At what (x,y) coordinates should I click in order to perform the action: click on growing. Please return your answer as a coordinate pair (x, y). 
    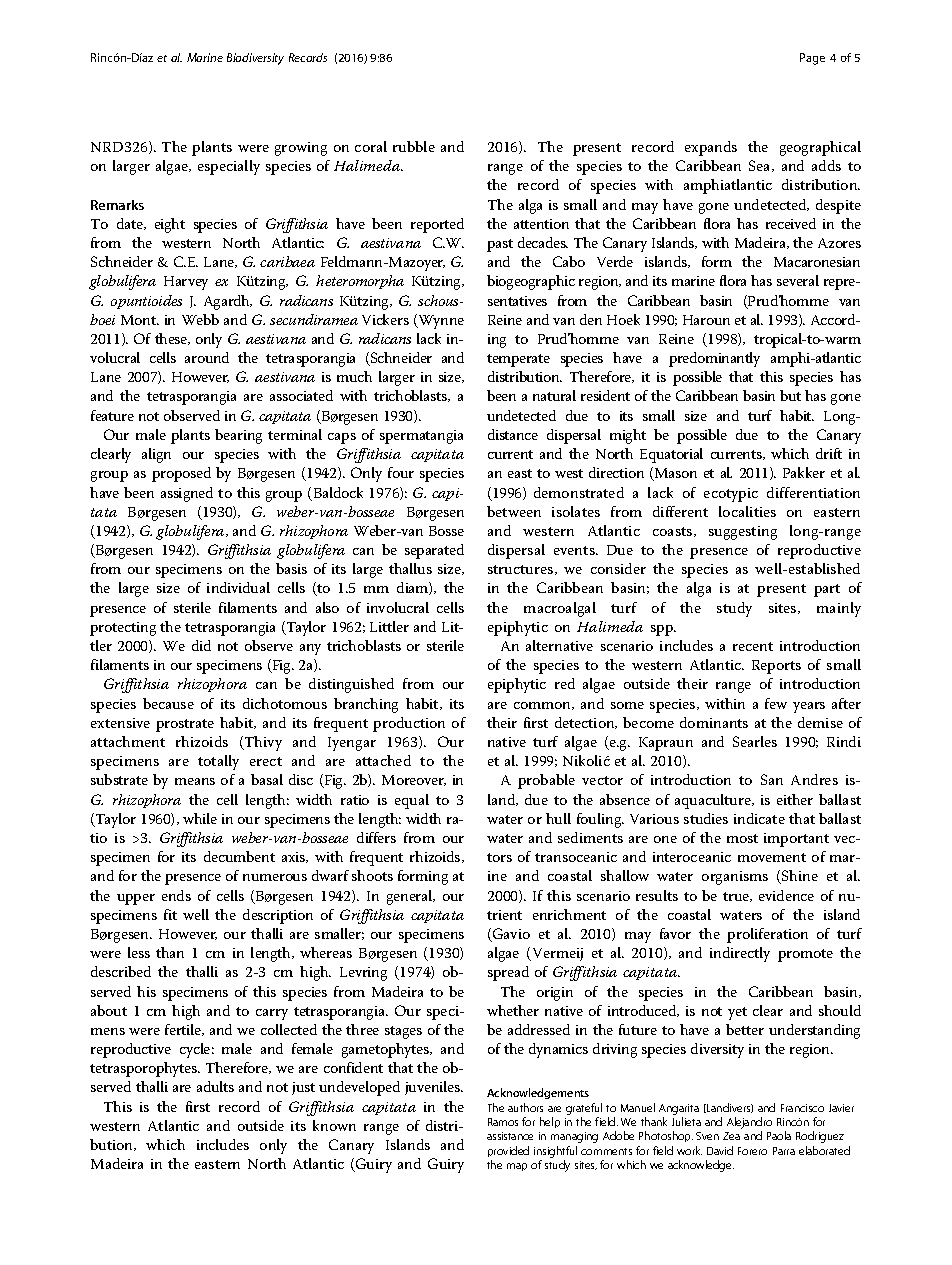
    Looking at the image, I should click on (301, 149).
